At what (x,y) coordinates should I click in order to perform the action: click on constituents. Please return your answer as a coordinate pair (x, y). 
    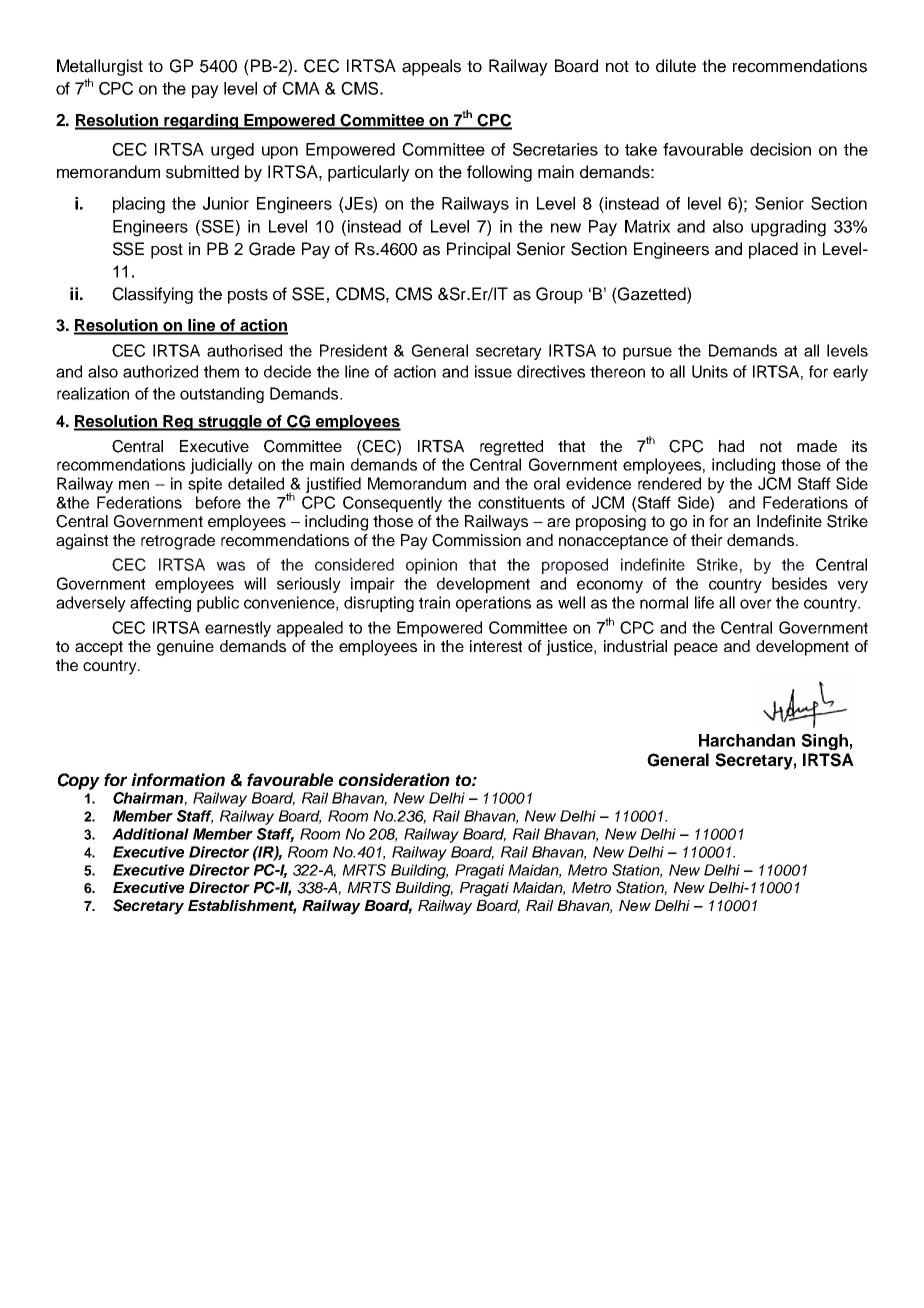
    Looking at the image, I should click on (521, 502).
